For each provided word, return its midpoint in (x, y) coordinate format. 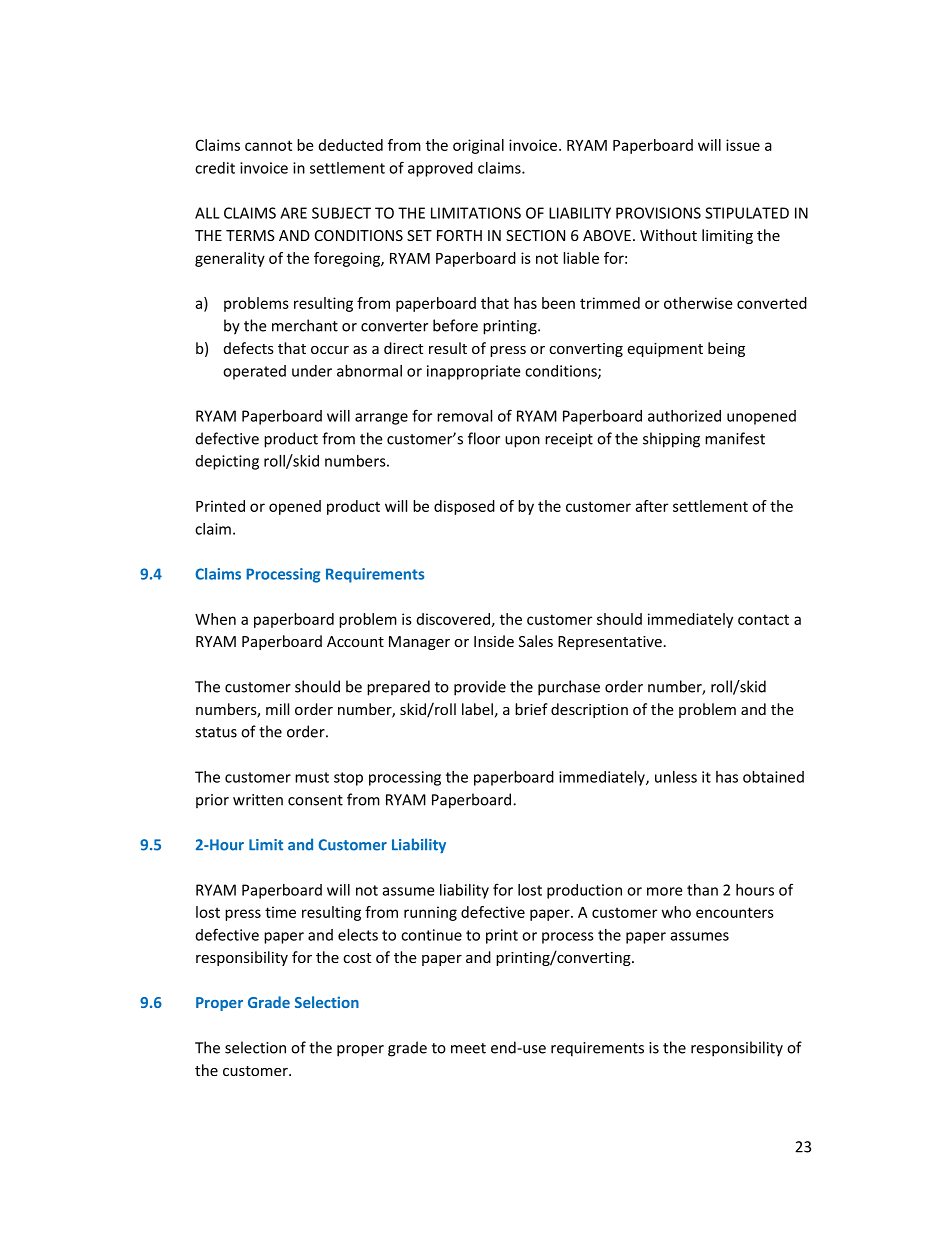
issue (743, 145)
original (478, 146)
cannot (268, 145)
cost (357, 958)
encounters (735, 912)
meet (468, 1048)
